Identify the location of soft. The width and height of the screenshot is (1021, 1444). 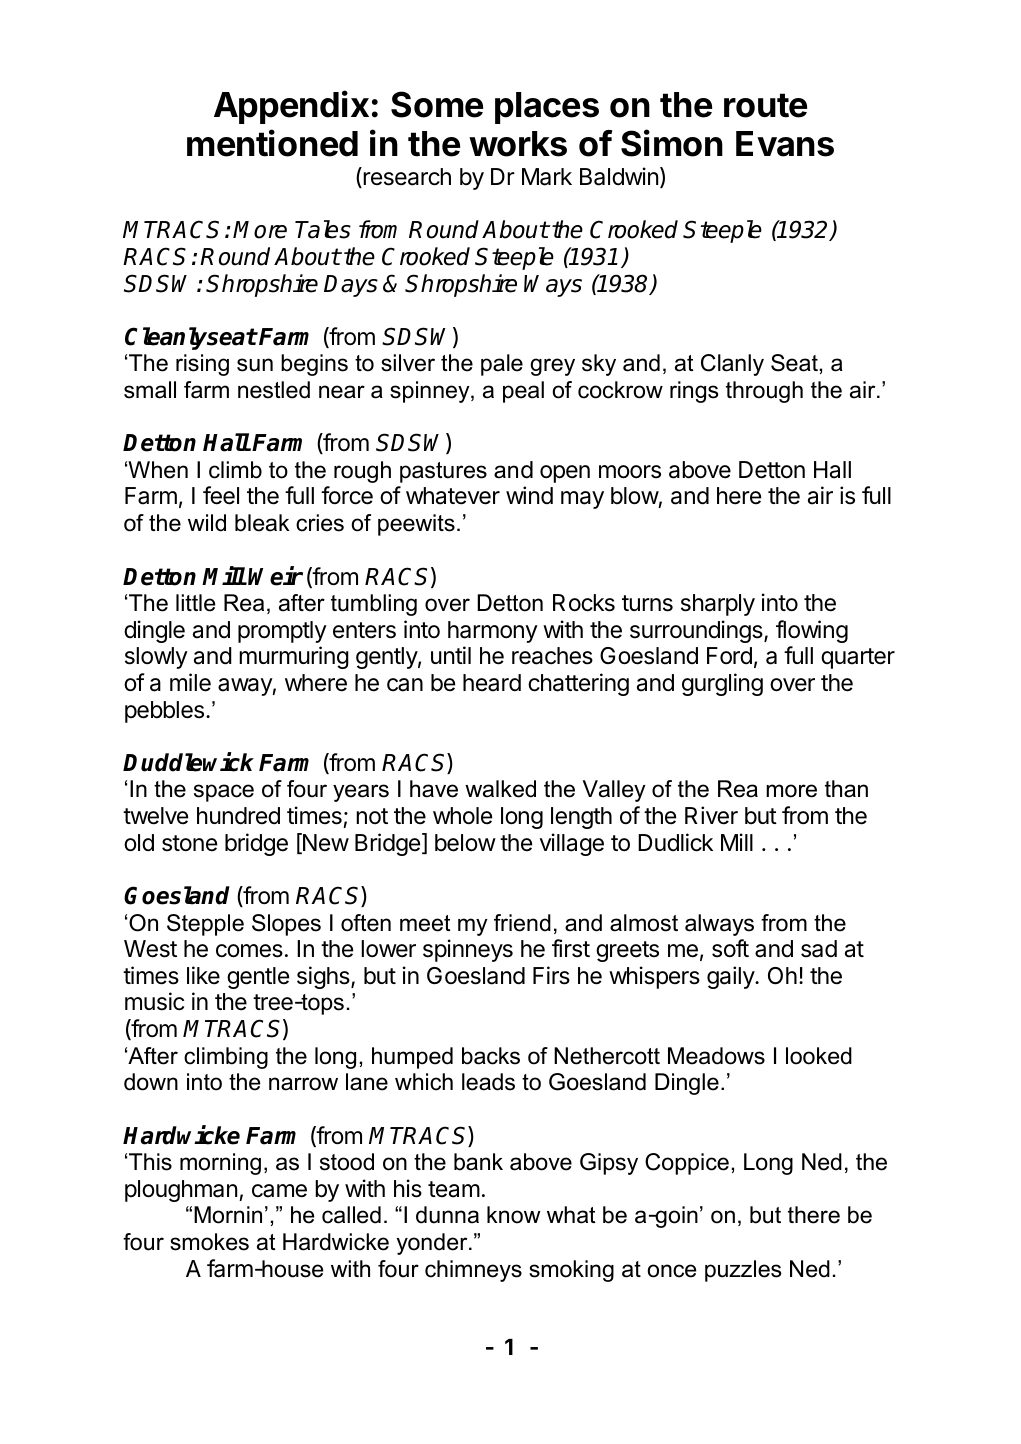
(730, 948).
